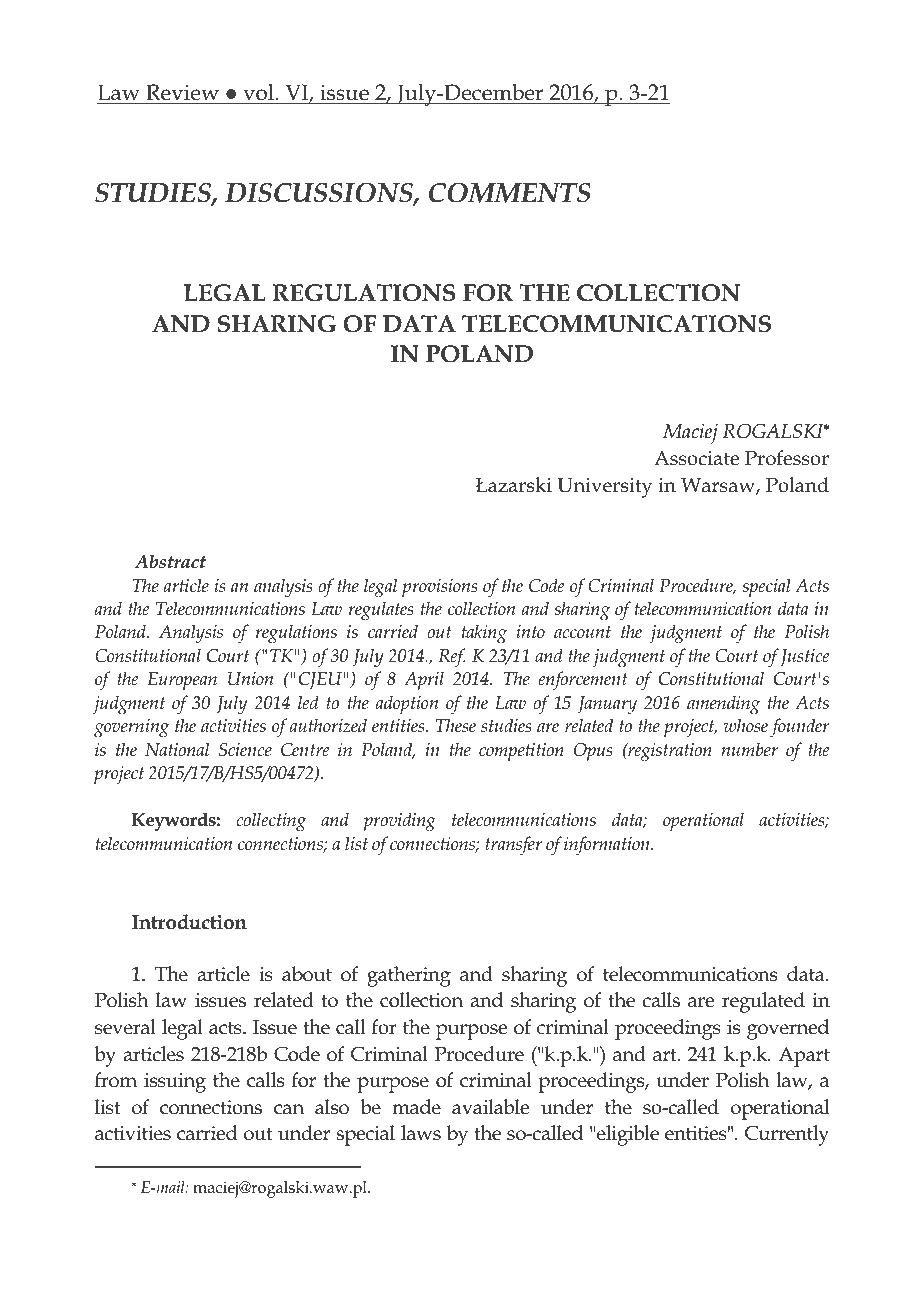  Describe the element at coordinates (787, 1135) in the document. I see `Currently` at that location.
